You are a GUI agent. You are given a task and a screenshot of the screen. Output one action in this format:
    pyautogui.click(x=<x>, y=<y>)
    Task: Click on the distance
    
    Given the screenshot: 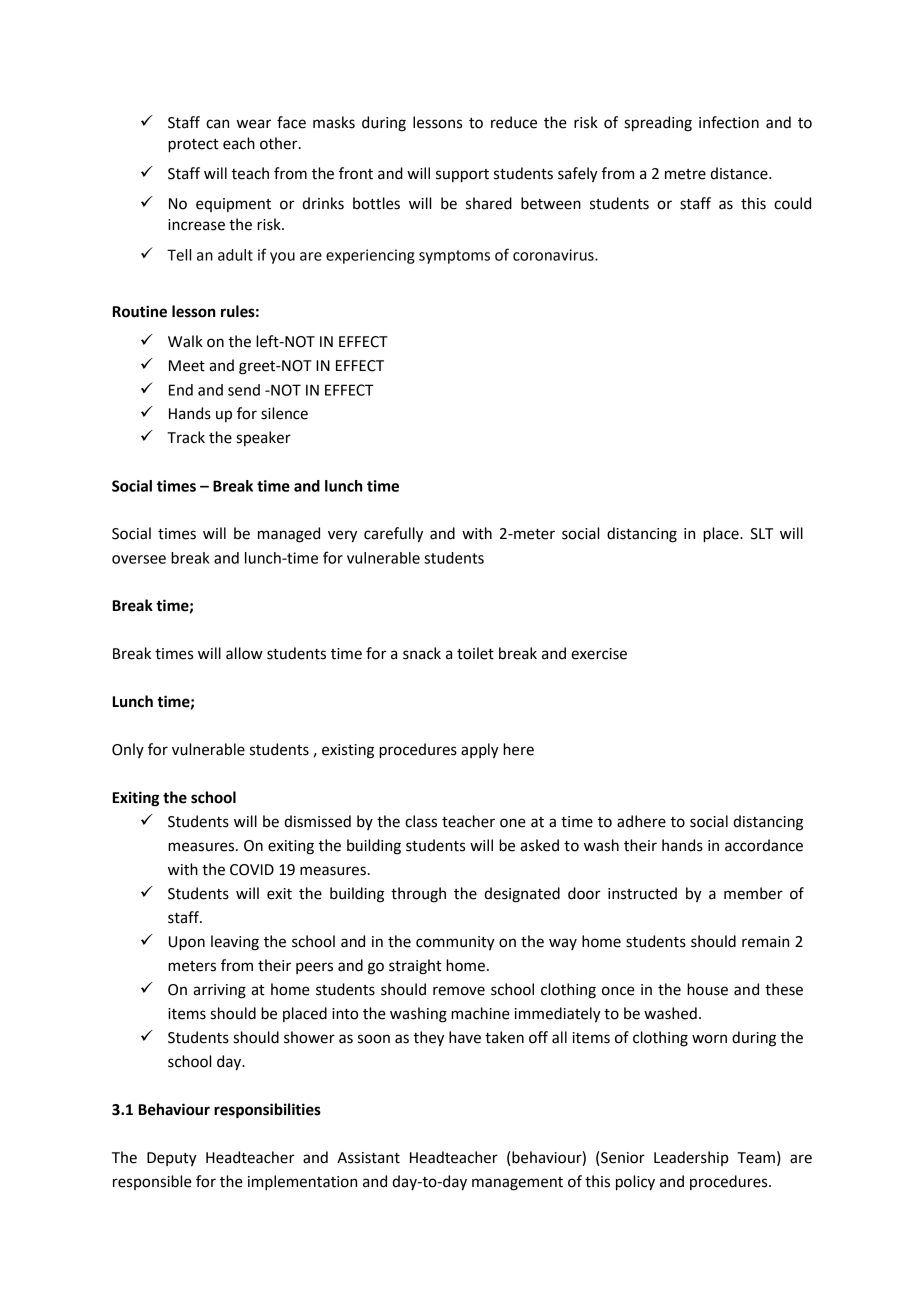 What is the action you would take?
    pyautogui.click(x=740, y=173)
